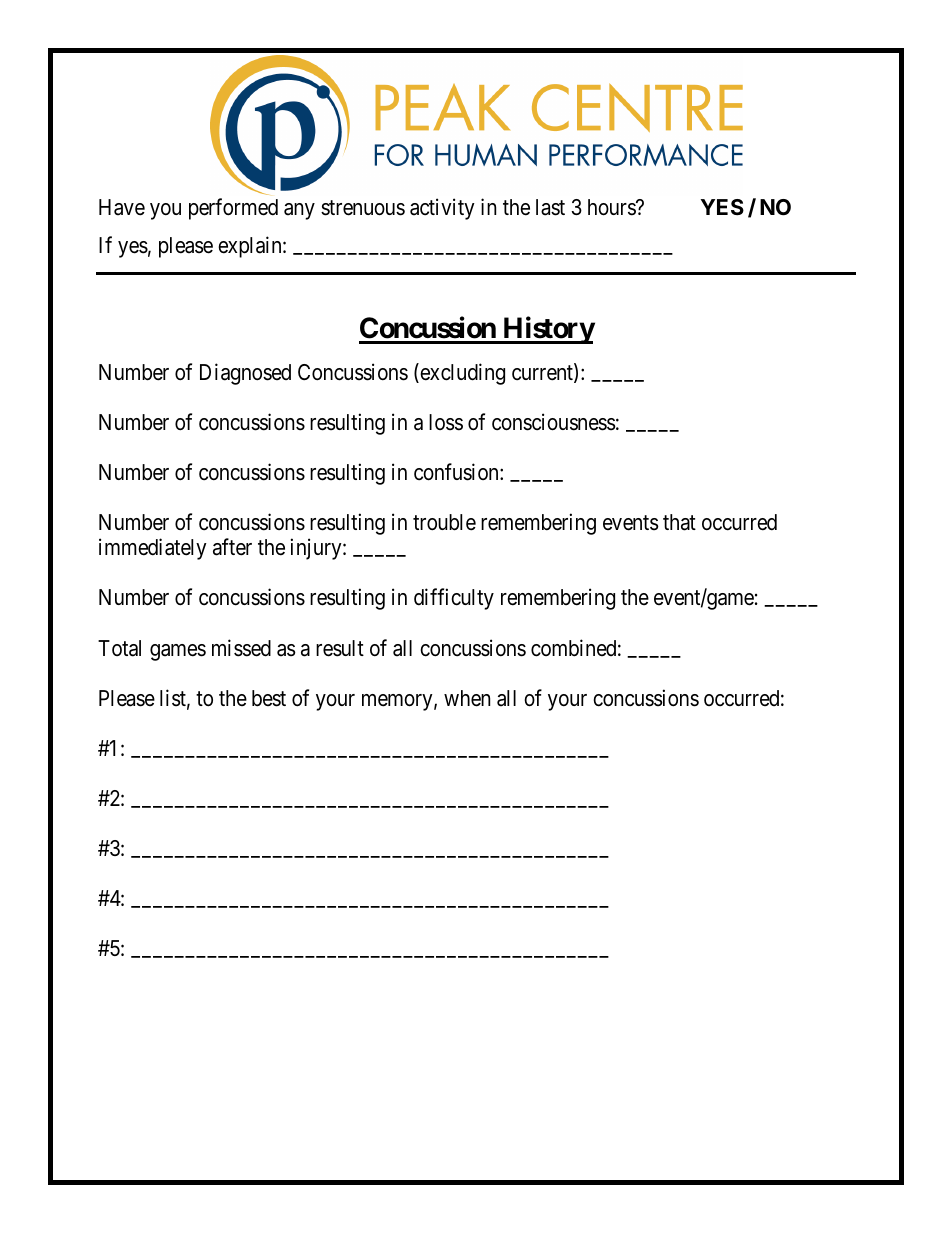  What do you see at coordinates (457, 472) in the screenshot?
I see `confusion` at bounding box center [457, 472].
